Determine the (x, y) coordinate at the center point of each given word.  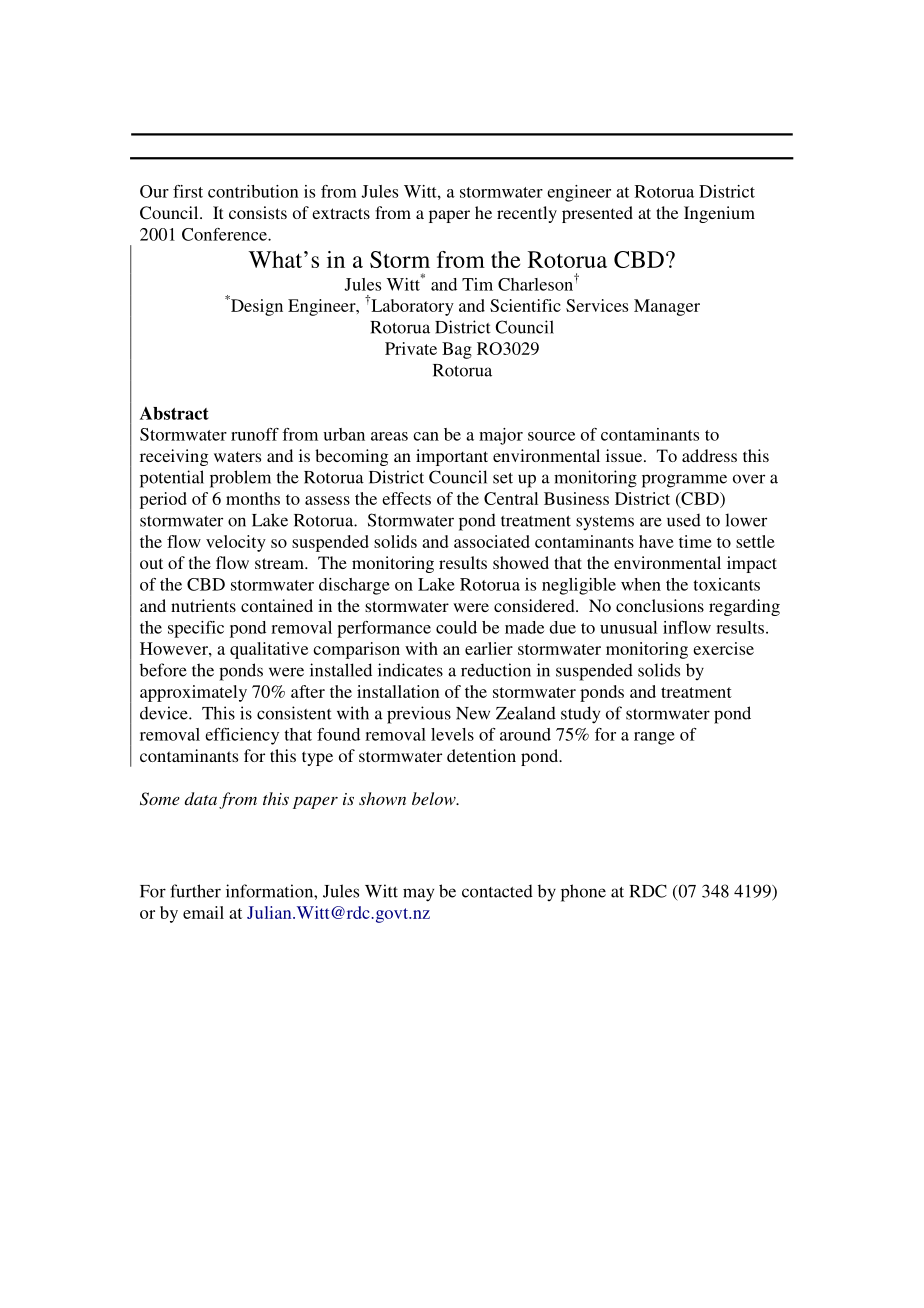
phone (583, 893)
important (452, 457)
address (709, 455)
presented (597, 214)
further (195, 891)
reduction (496, 670)
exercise (723, 648)
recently (527, 214)
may (418, 895)
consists (258, 212)
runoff (255, 434)
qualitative (269, 650)
